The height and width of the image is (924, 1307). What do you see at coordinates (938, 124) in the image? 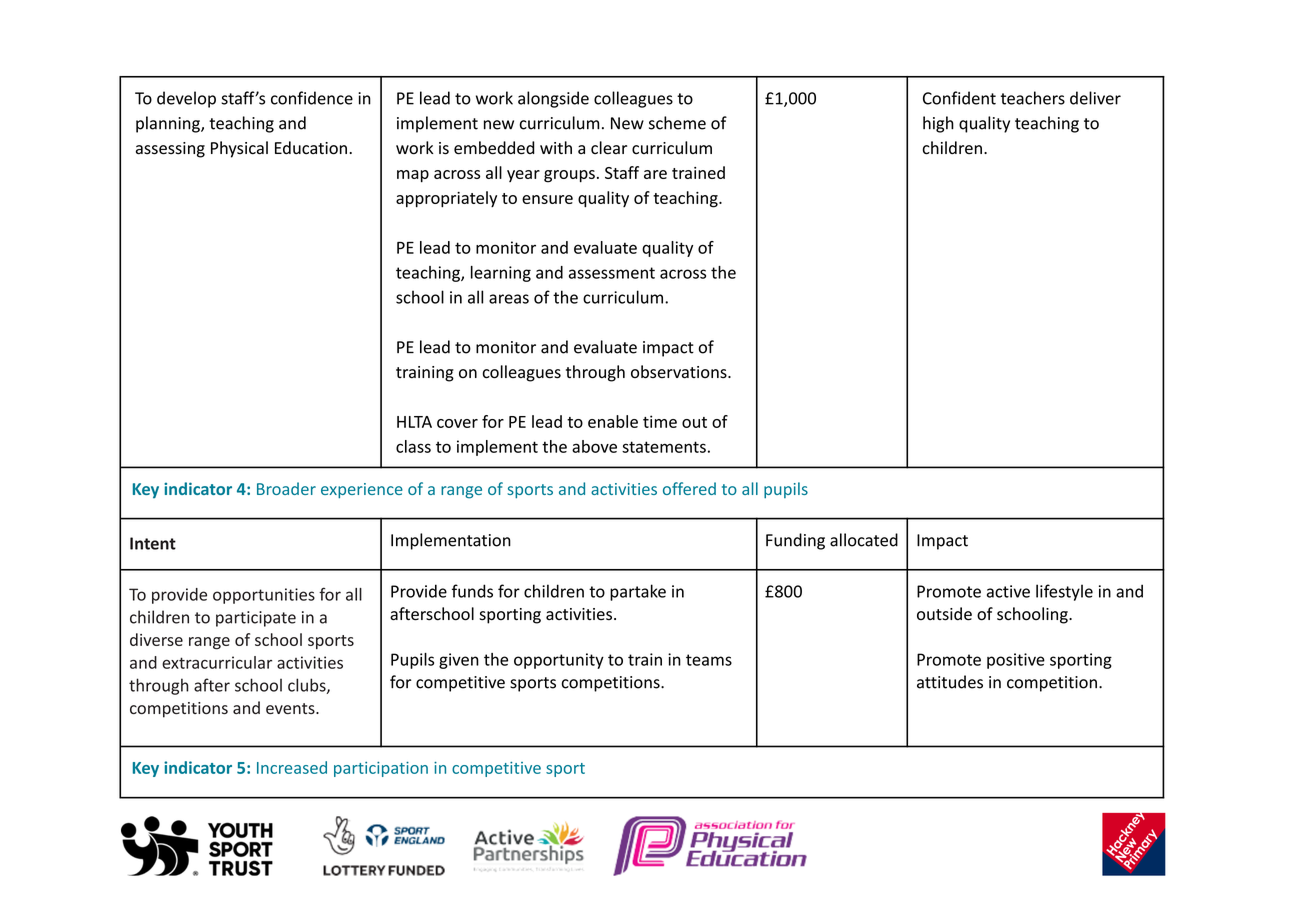
I see `high` at bounding box center [938, 124].
